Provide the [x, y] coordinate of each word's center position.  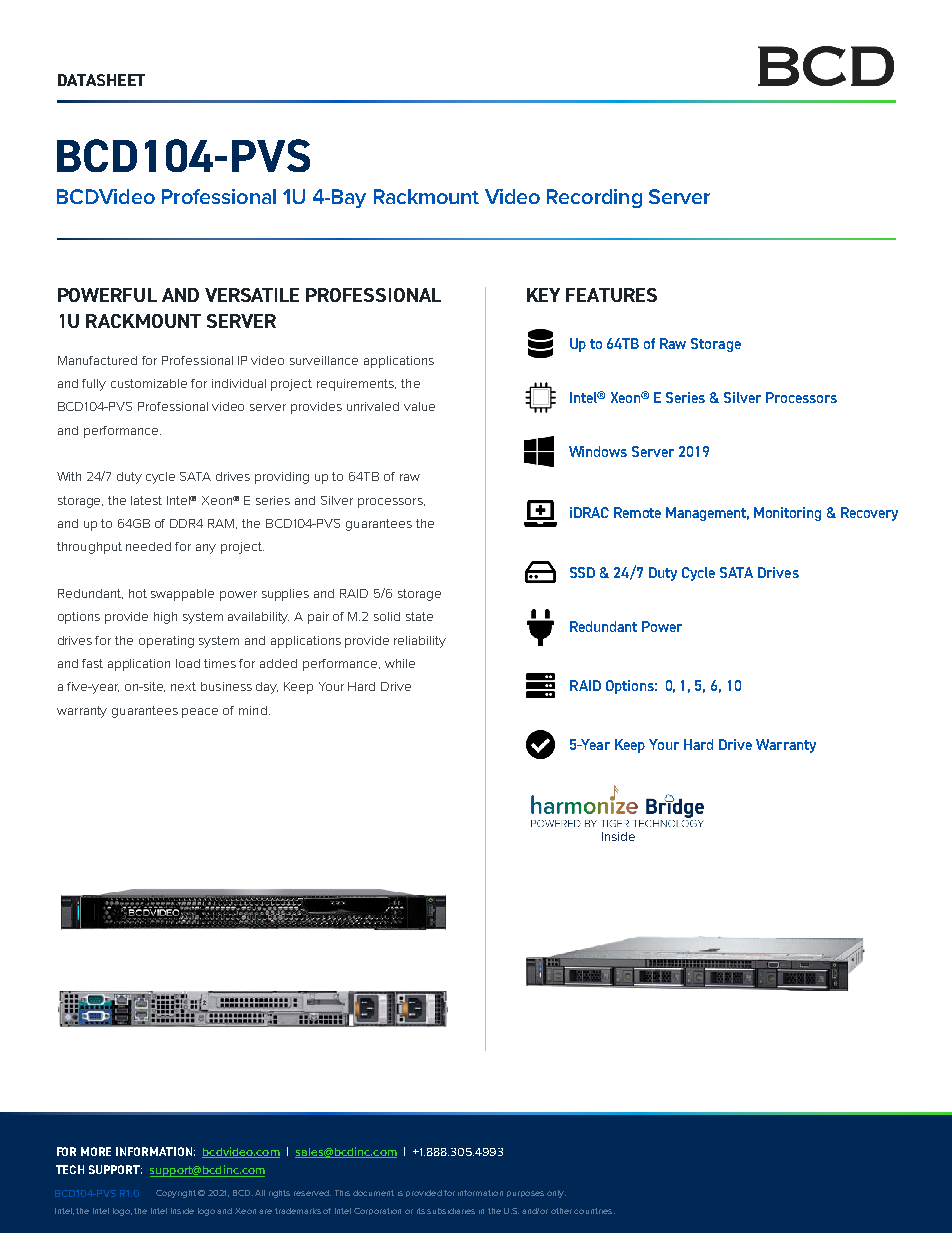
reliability [420, 642]
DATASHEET [101, 80]
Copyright [176, 1194]
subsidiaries [451, 1211]
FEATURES [611, 295]
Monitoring [787, 514]
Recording [594, 198]
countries [594, 1211]
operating [166, 642]
